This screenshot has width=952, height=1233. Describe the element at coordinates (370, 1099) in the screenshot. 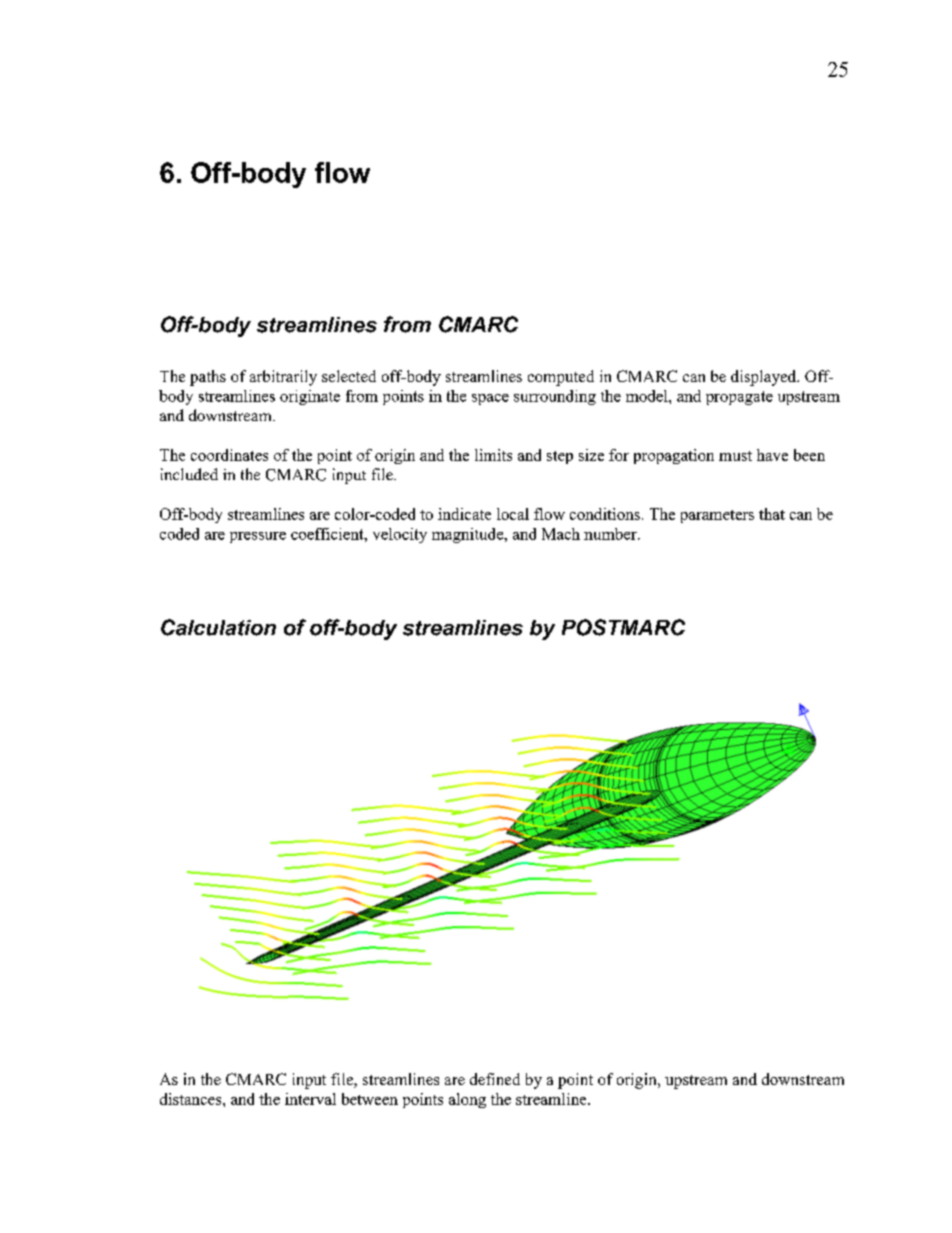

I see `between` at that location.
